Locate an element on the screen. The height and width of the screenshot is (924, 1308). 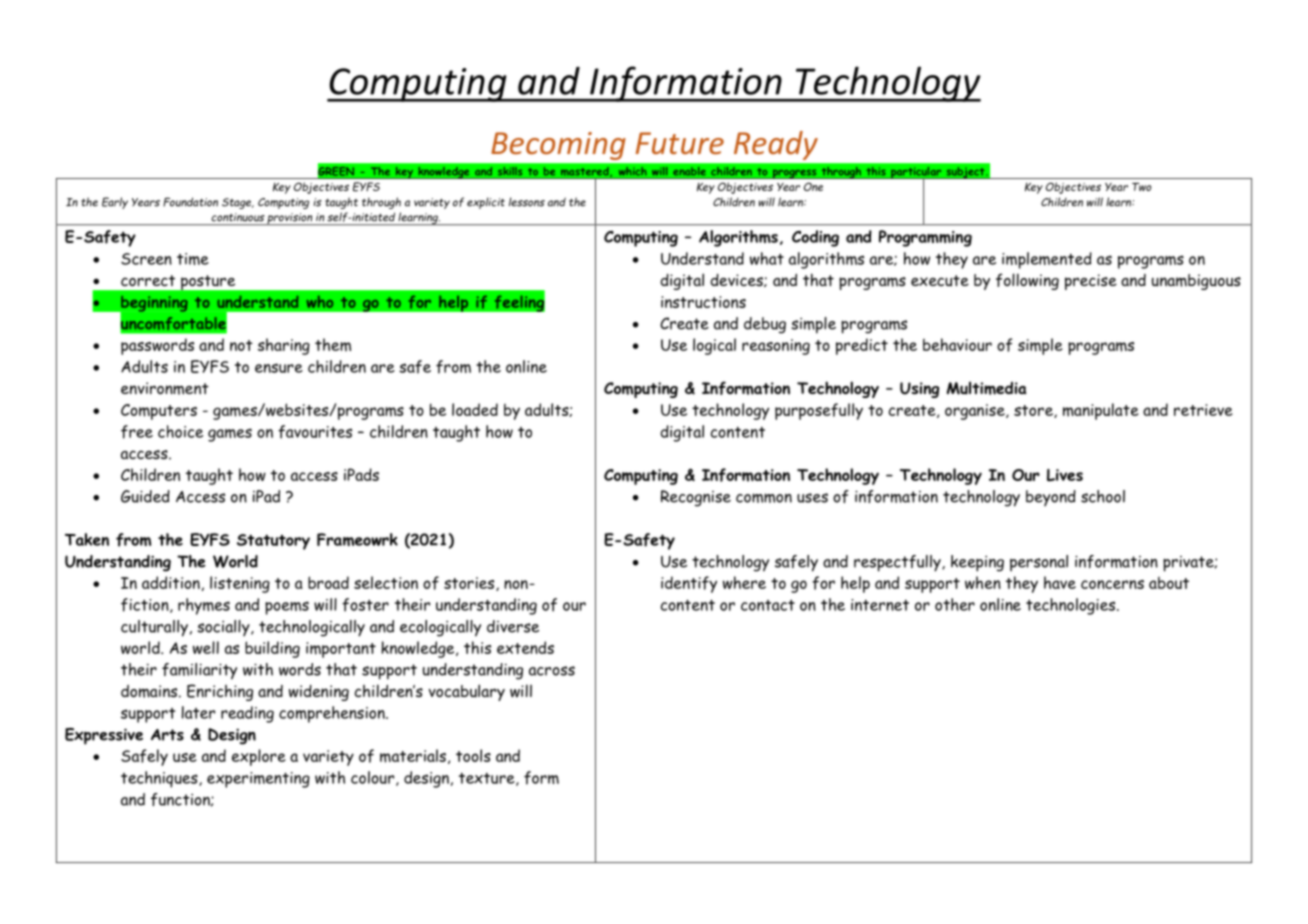
explore is located at coordinates (259, 757).
